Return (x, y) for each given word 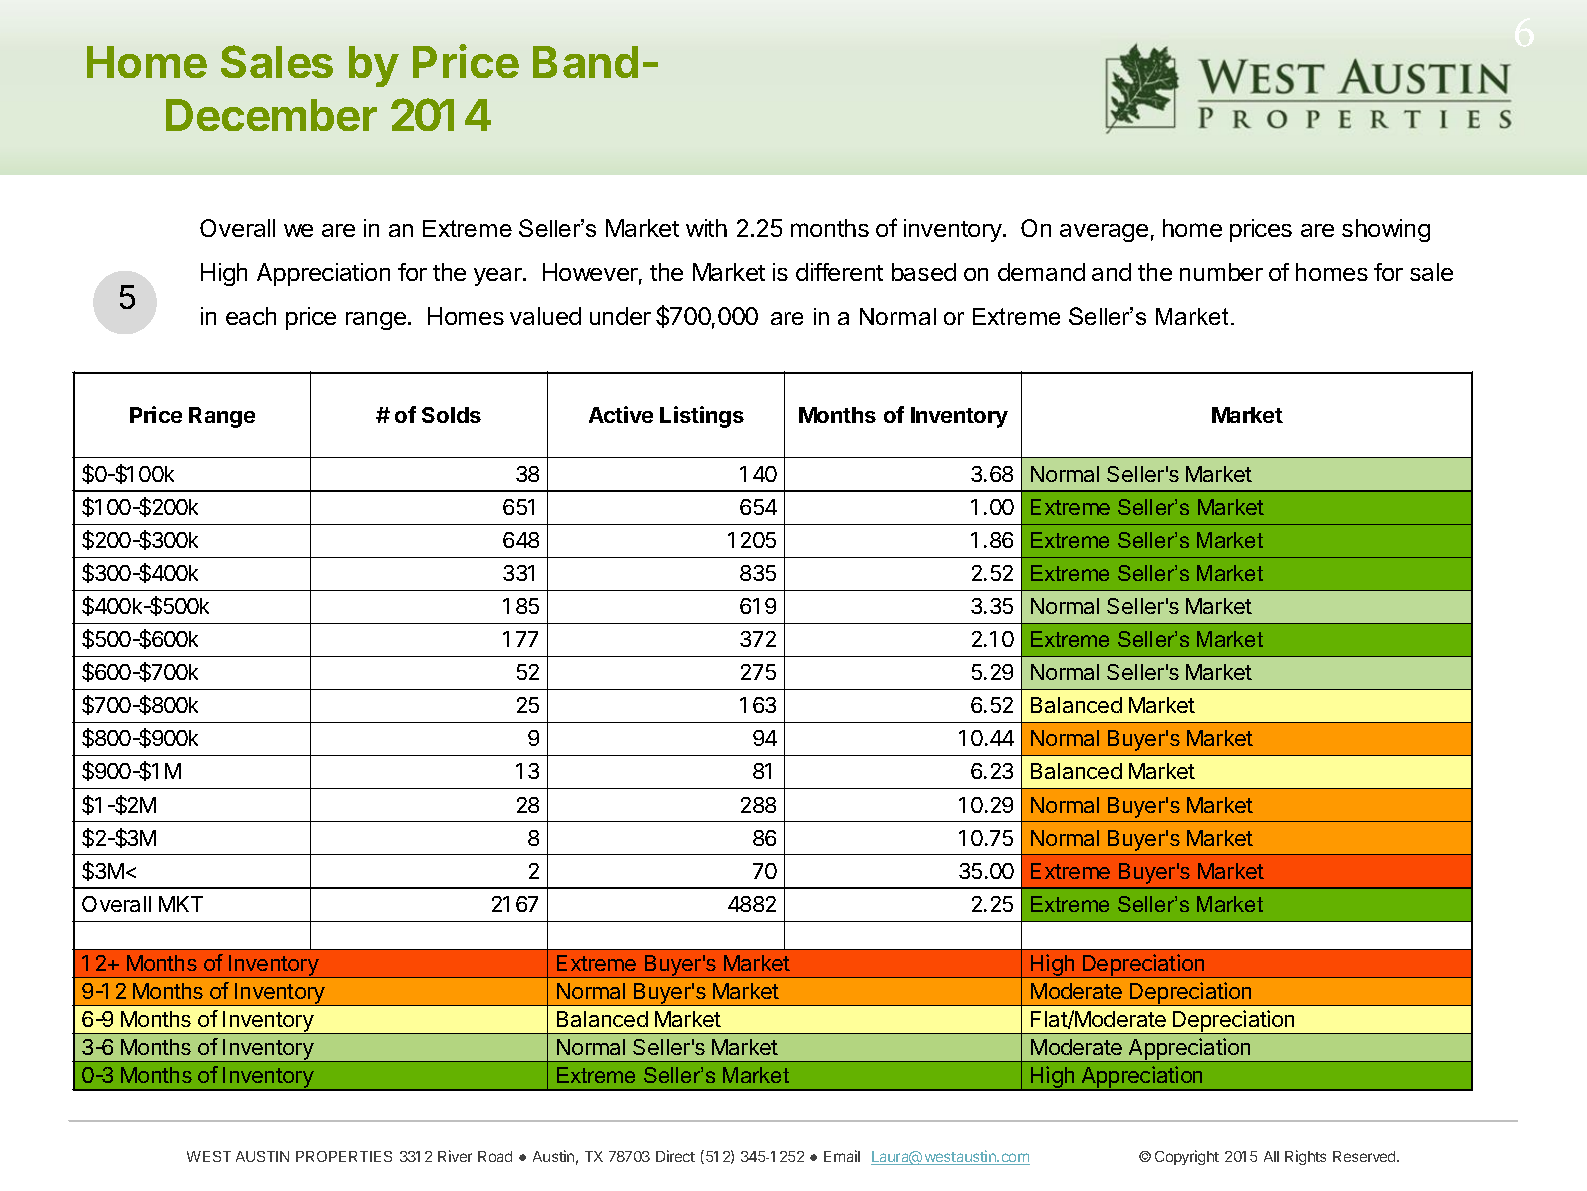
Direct (675, 1156)
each (251, 316)
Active (621, 414)
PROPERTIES (344, 1156)
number (1221, 272)
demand (1041, 272)
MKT (181, 904)
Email (842, 1156)
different (839, 272)
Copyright (1187, 1157)
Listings (702, 417)
